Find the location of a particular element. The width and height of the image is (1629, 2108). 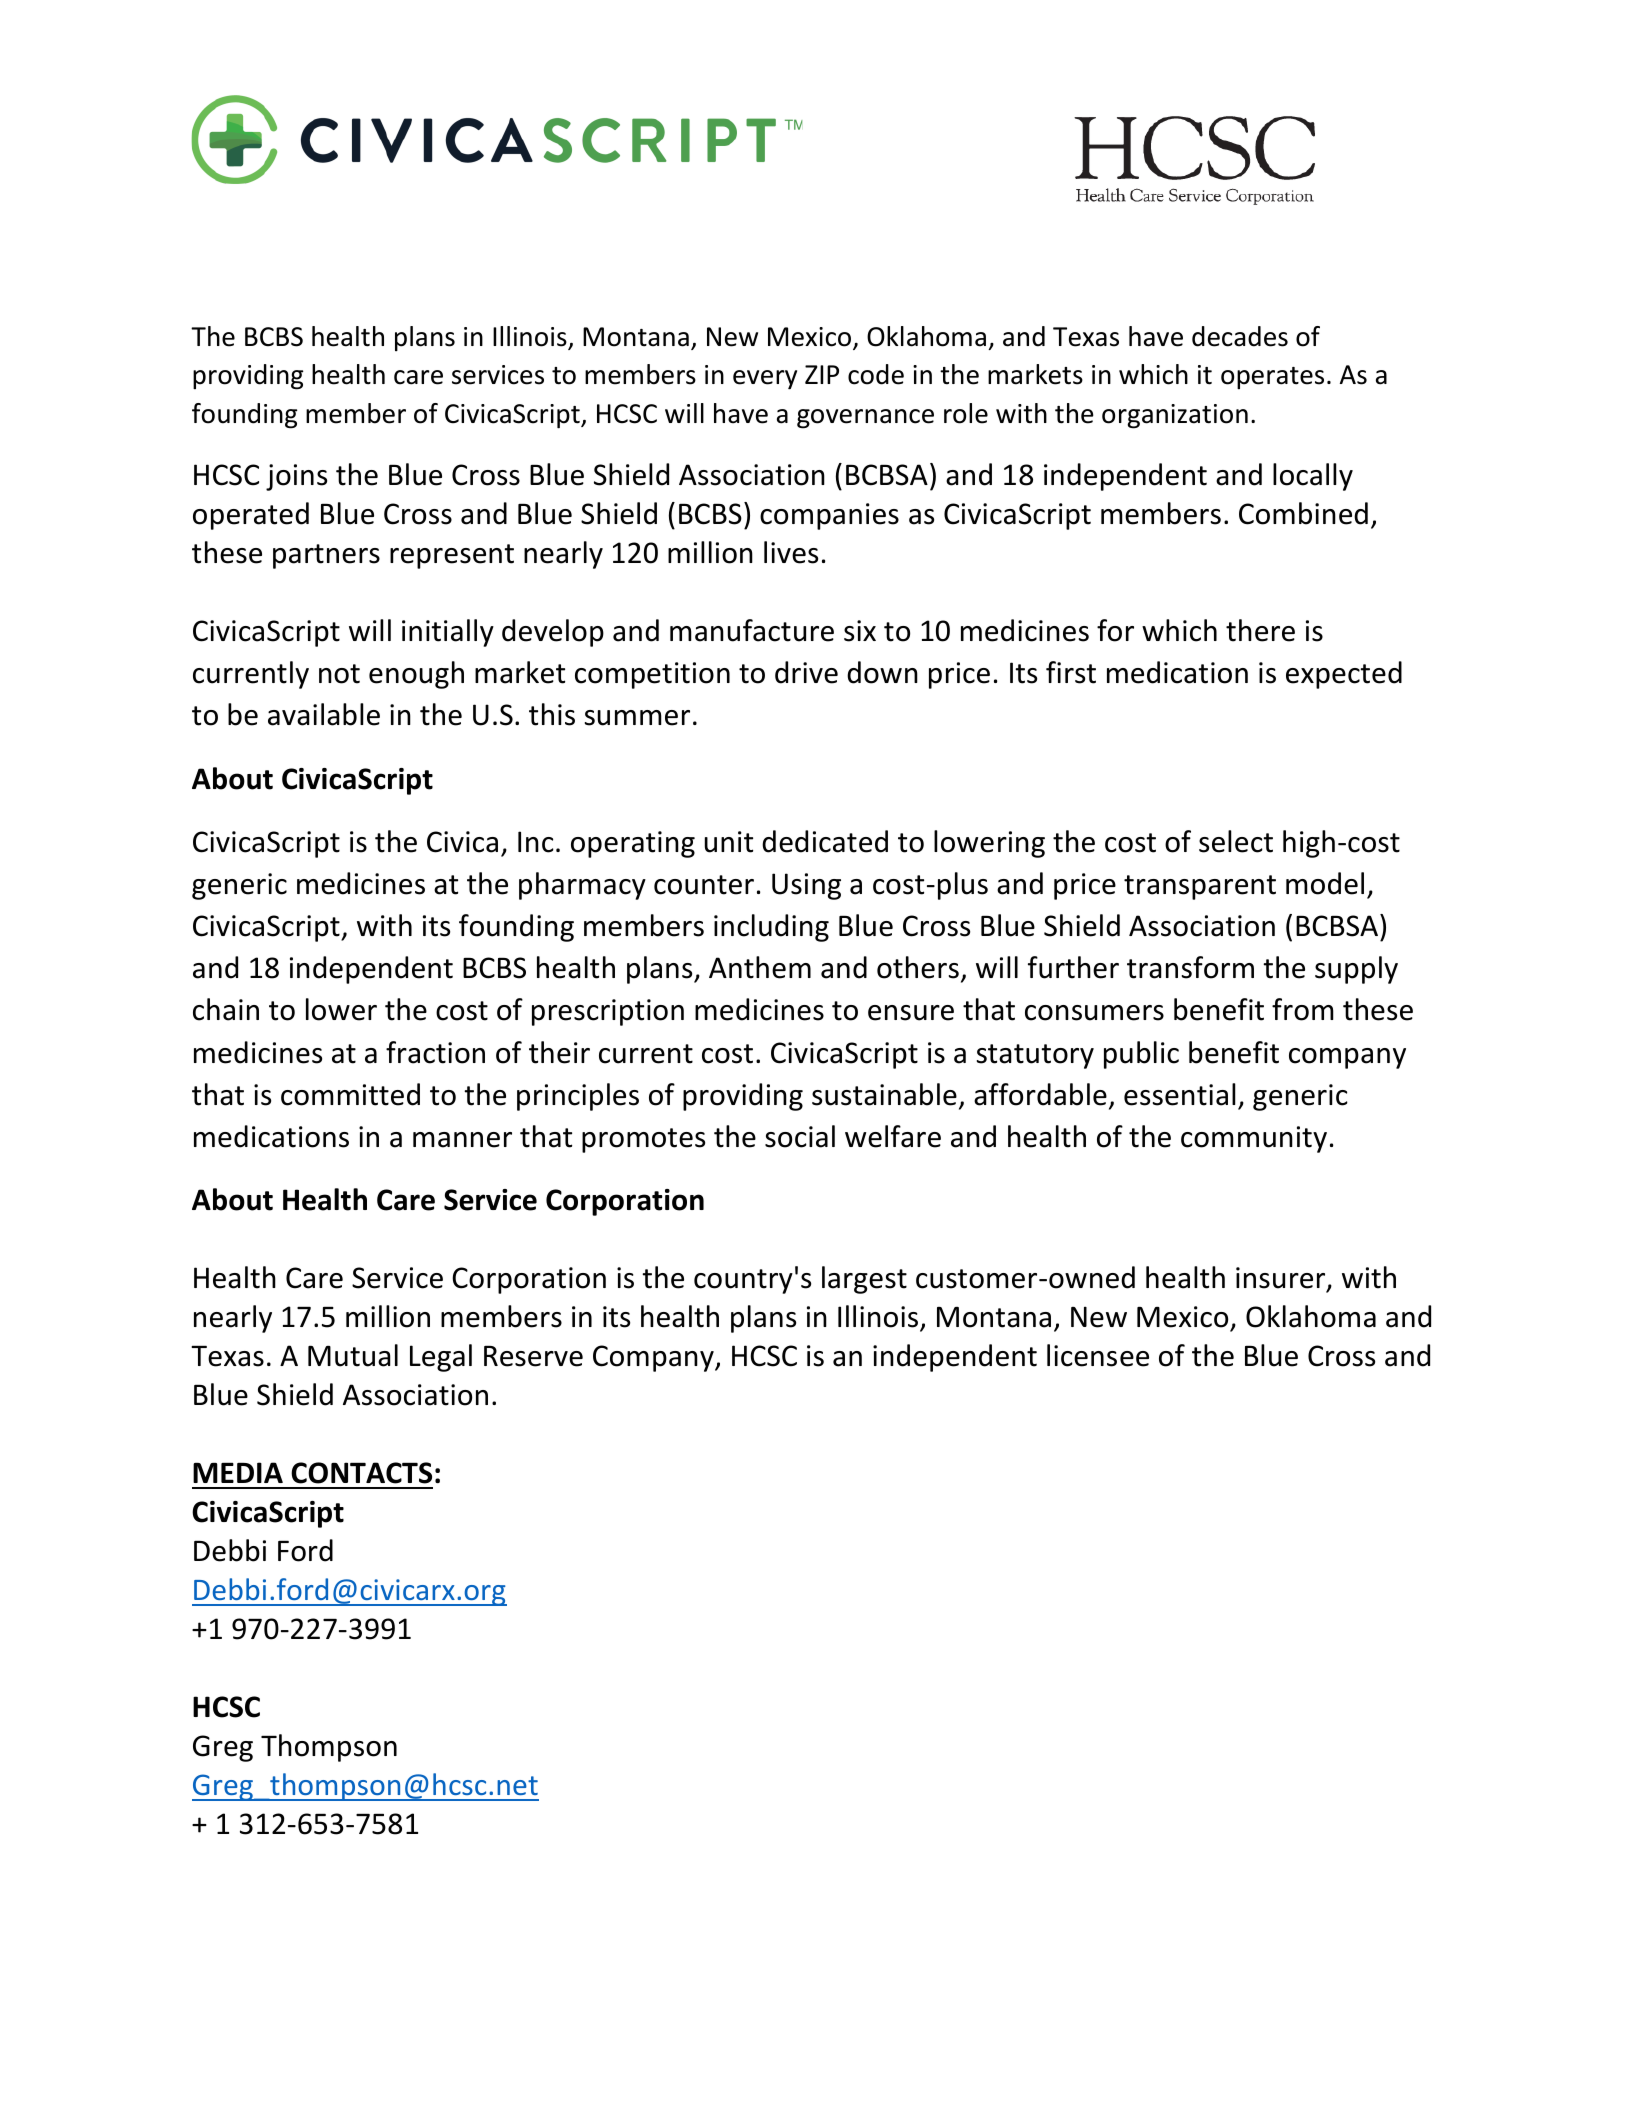

ZIP is located at coordinates (822, 374).
